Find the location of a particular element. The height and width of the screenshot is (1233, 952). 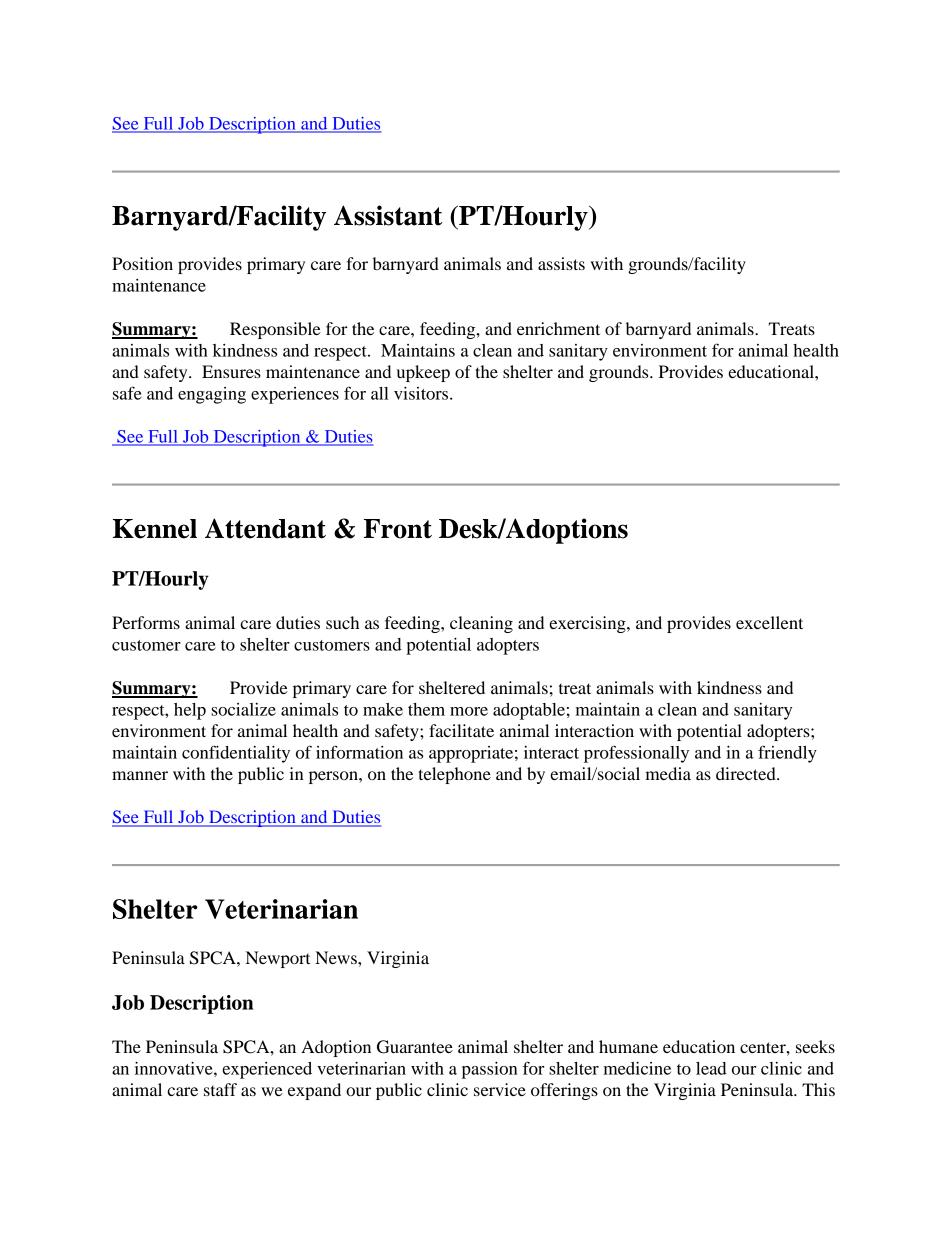

assists is located at coordinates (561, 263).
